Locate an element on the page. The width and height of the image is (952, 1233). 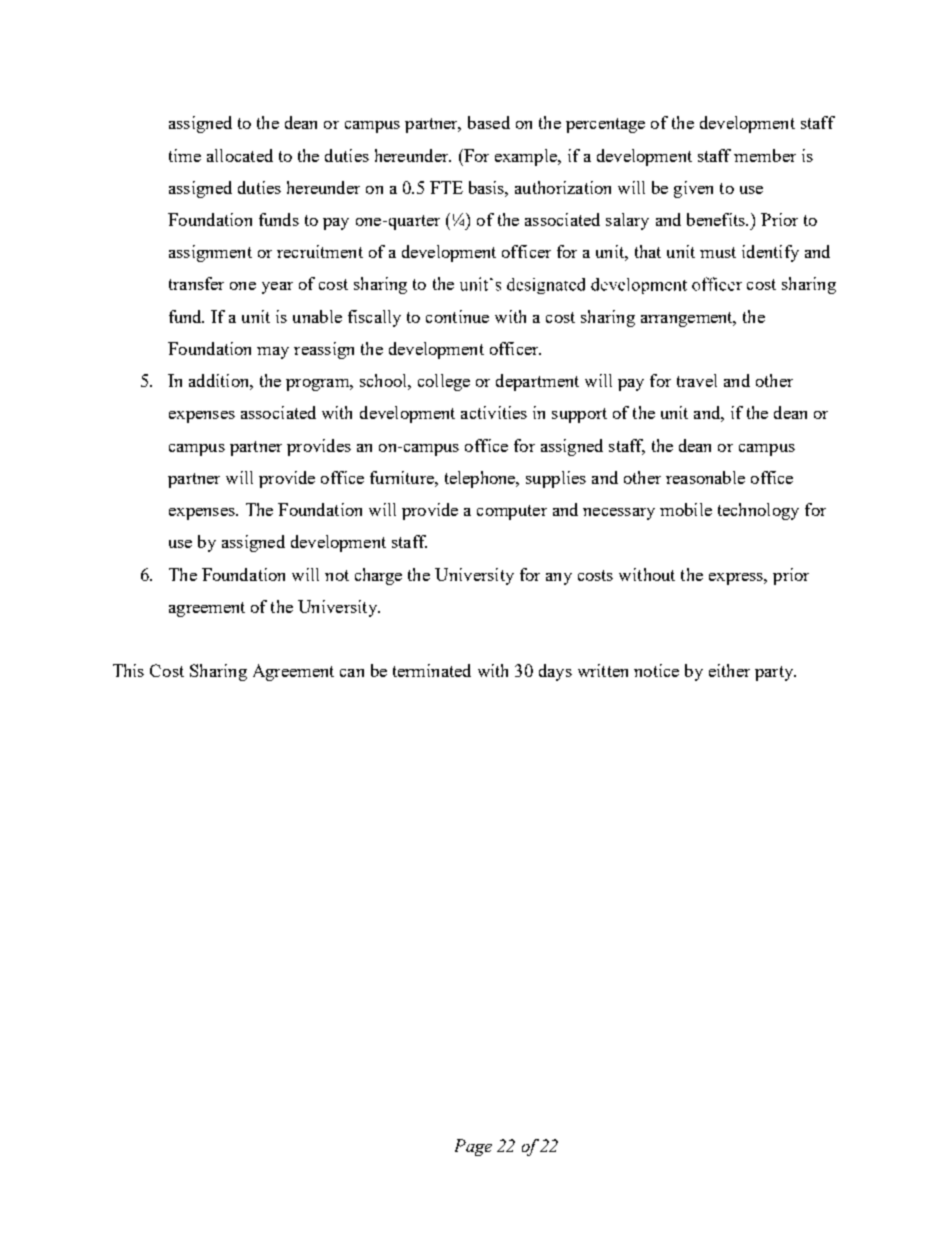
either is located at coordinates (729, 670).
